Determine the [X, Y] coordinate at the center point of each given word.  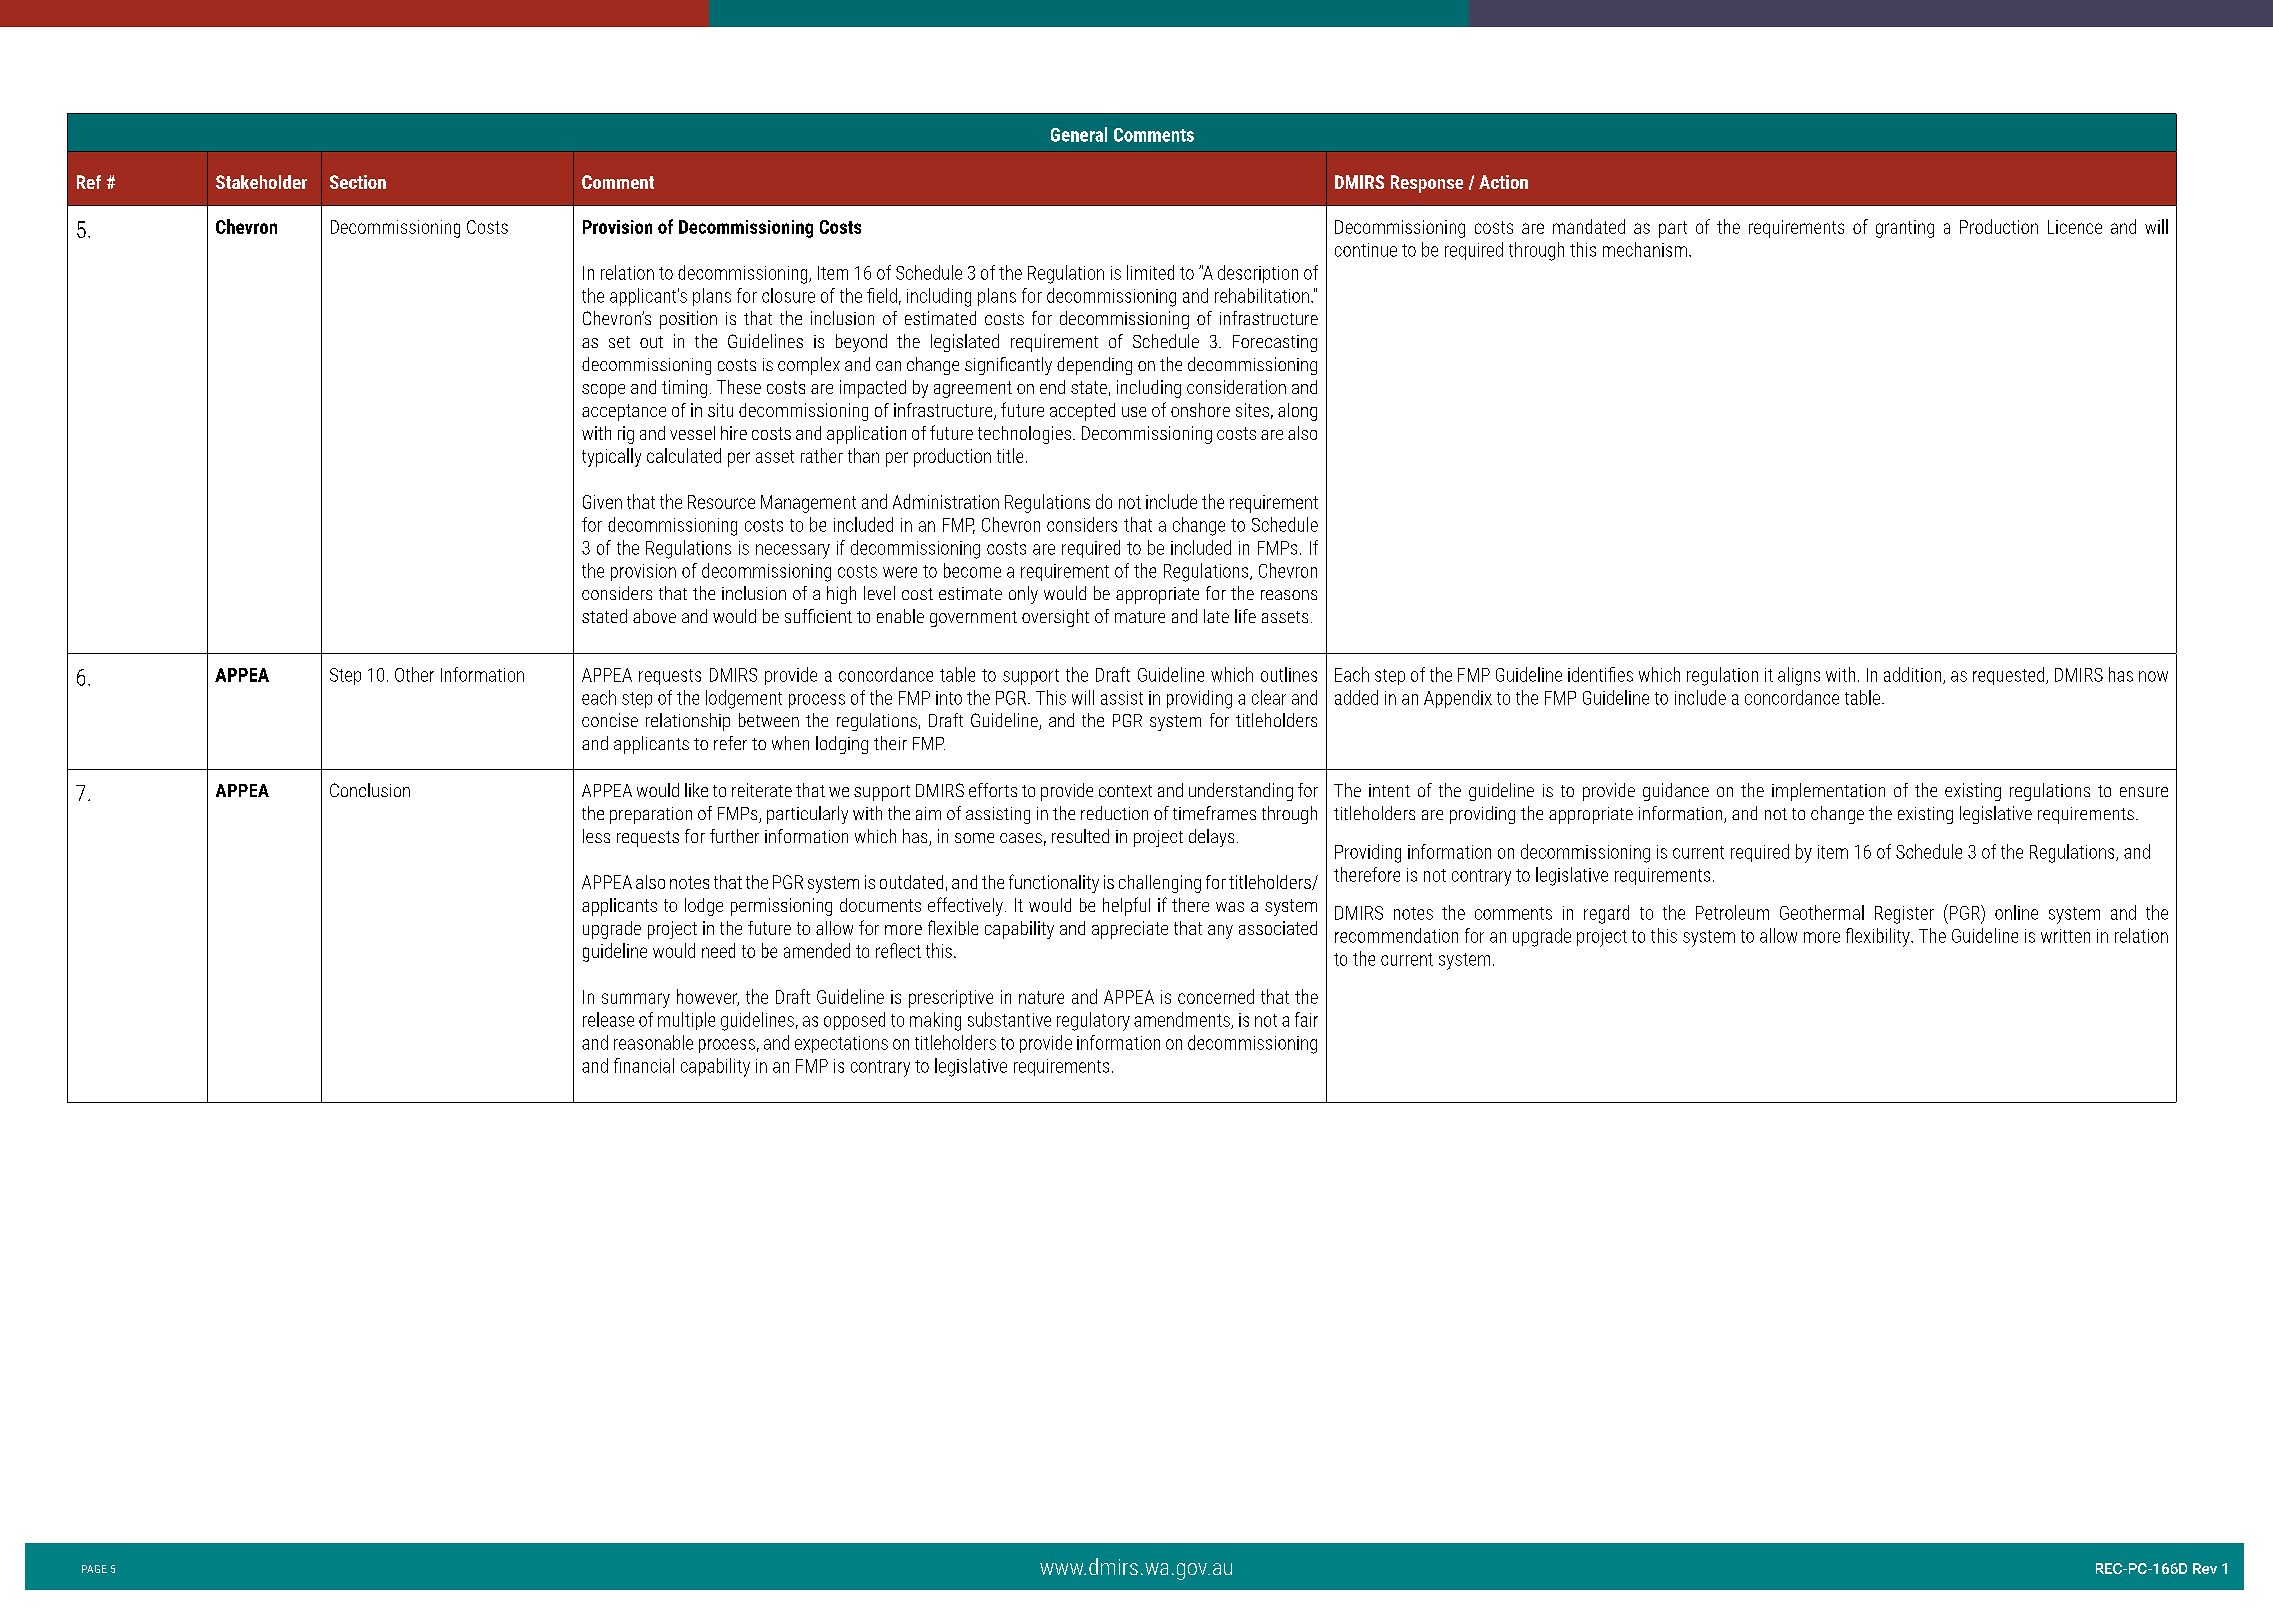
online [2016, 912]
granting [1905, 229]
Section [358, 182]
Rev [2205, 1568]
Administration [946, 501]
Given [602, 502]
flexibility [1879, 937]
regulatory [1093, 1021]
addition [1914, 675]
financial [644, 1065]
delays [1211, 838]
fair [1306, 1019]
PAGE [94, 1569]
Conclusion [370, 790]
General [1079, 134]
